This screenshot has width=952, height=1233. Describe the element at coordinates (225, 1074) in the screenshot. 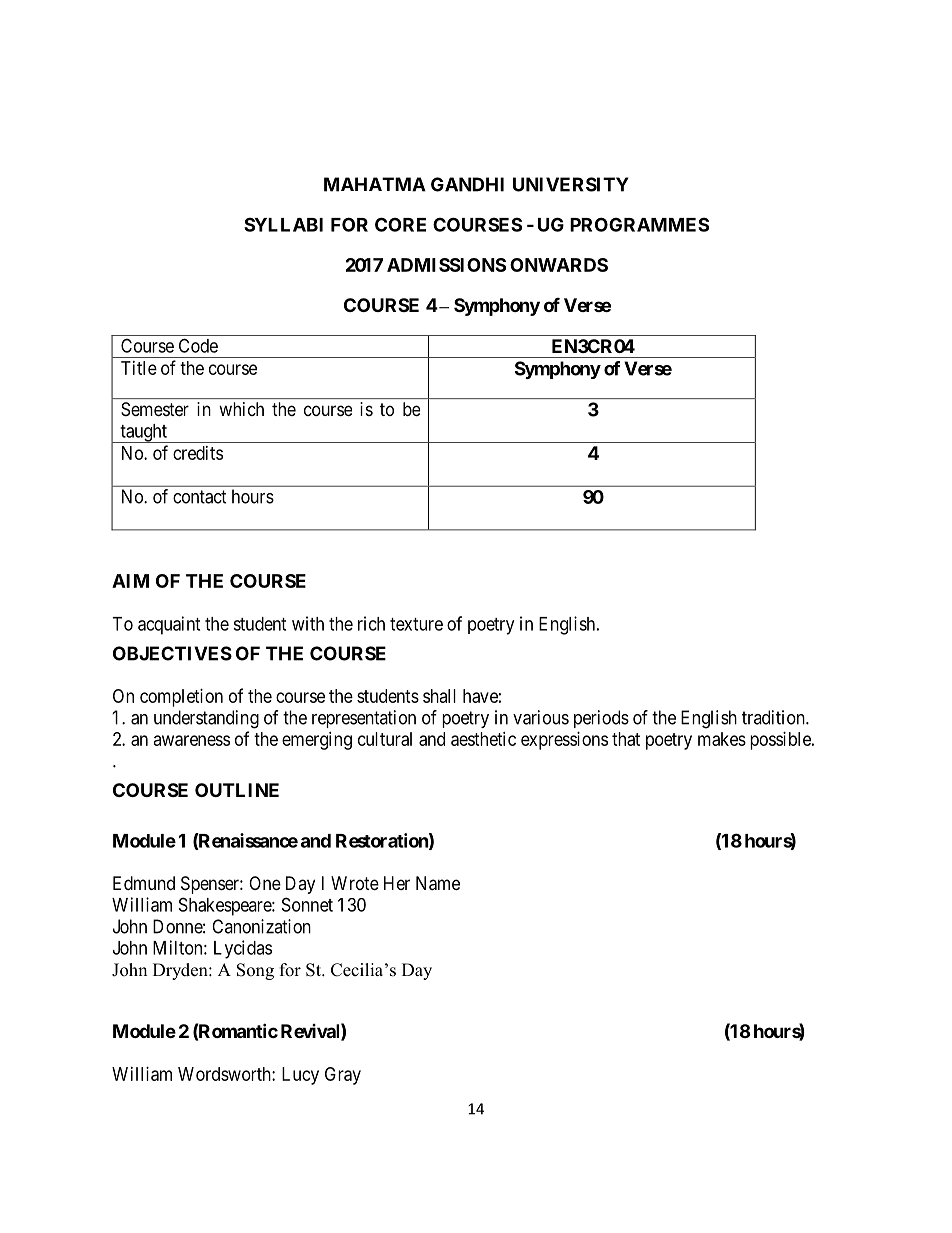

I see `Wordsworth` at that location.
